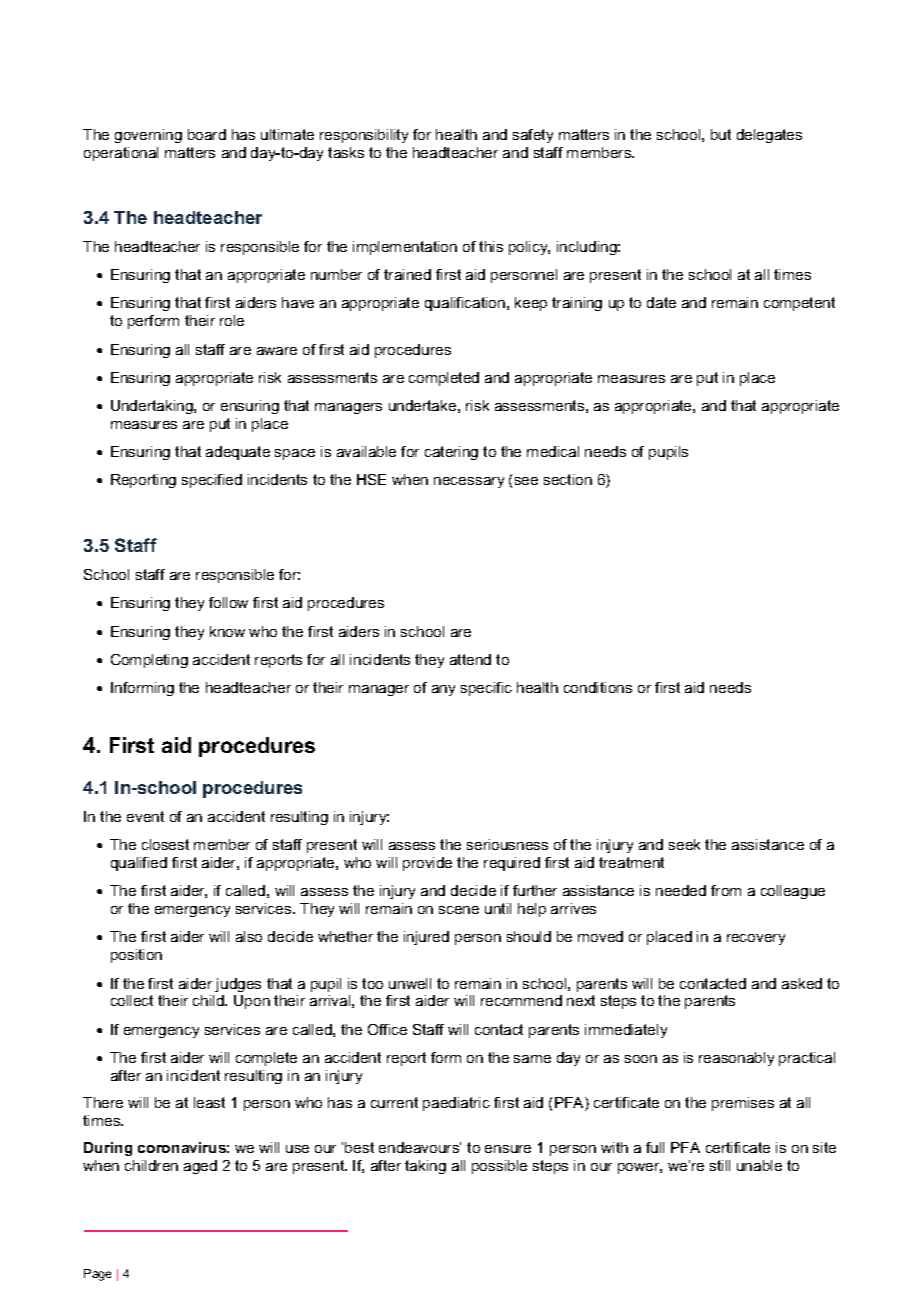 This screenshot has width=924, height=1309. I want to click on but, so click(721, 134).
